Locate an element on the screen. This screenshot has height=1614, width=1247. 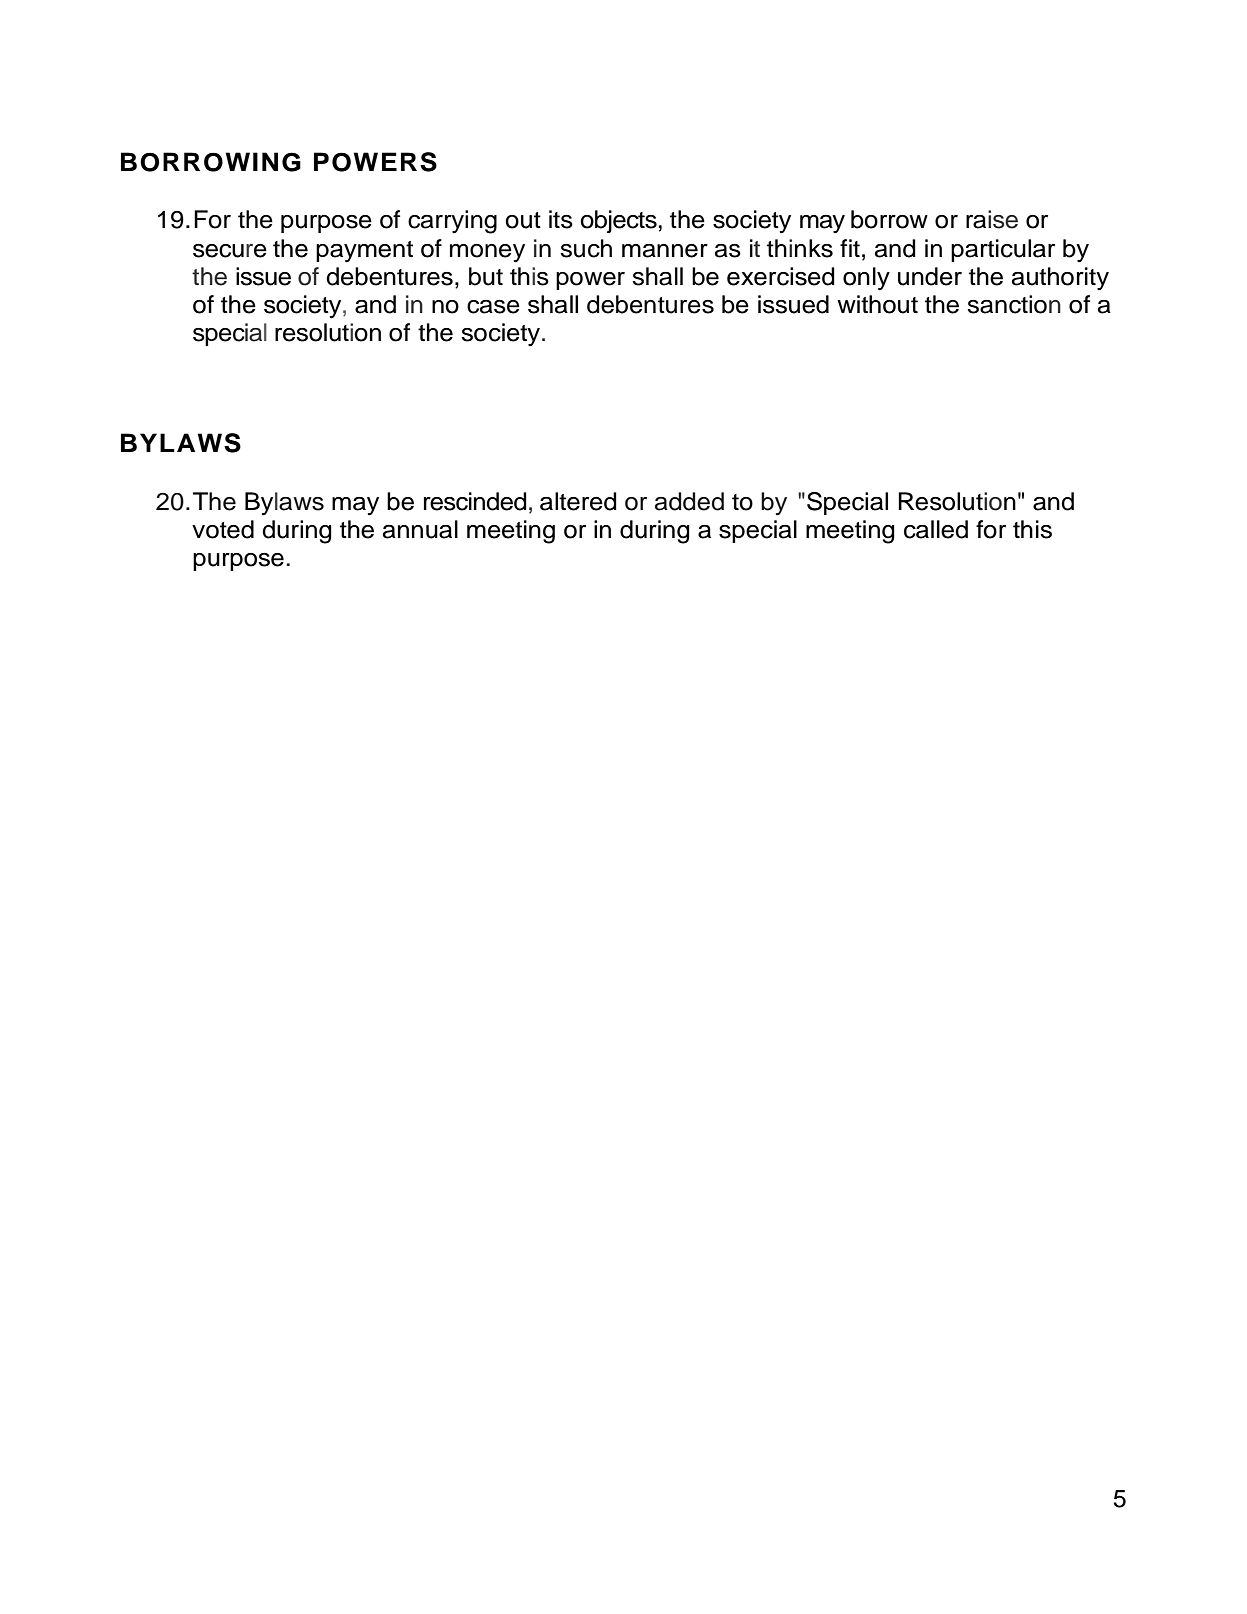
case is located at coordinates (493, 307).
